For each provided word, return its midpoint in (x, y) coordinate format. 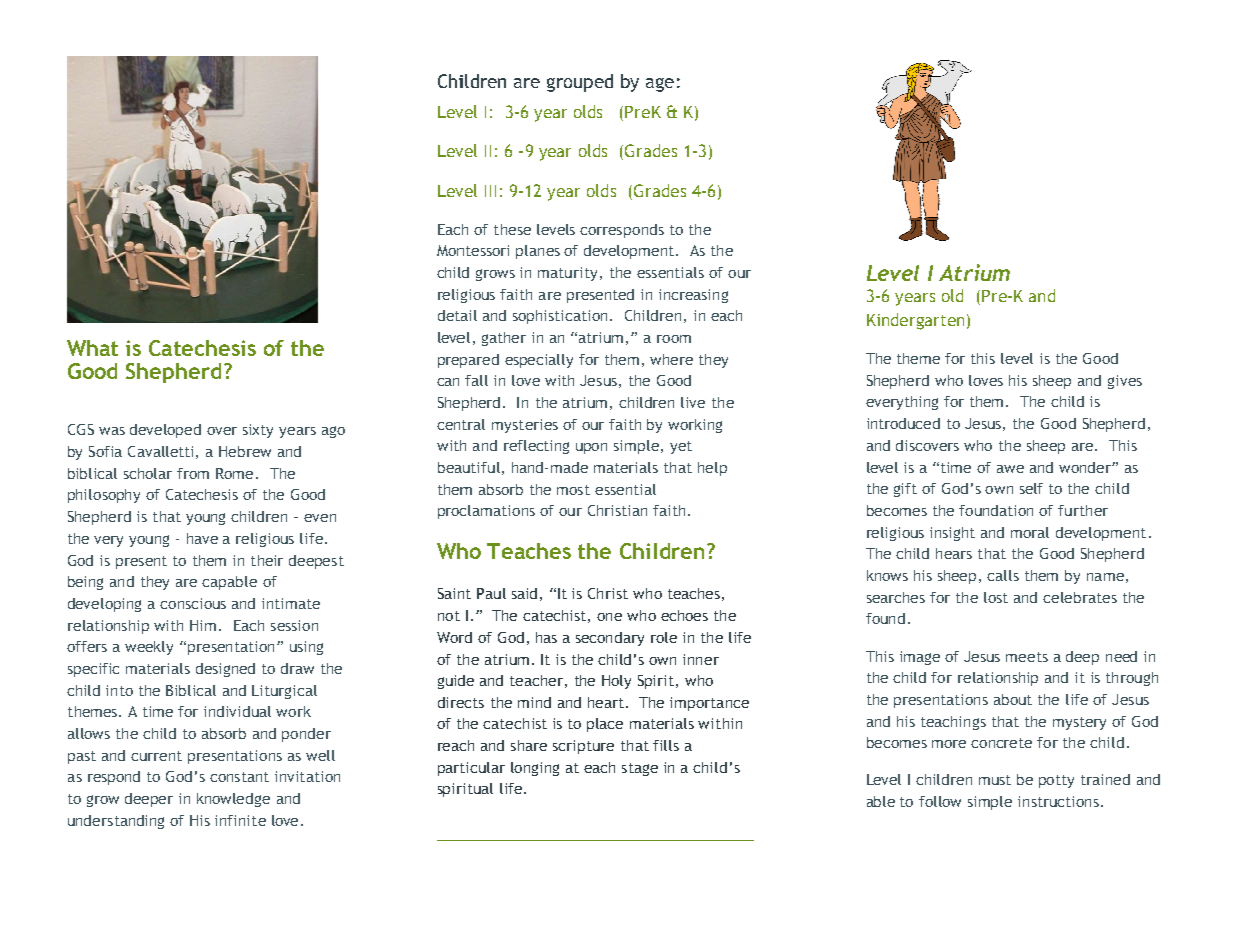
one (609, 617)
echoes (684, 615)
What (92, 348)
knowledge (233, 800)
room (674, 339)
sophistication (560, 317)
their (267, 560)
